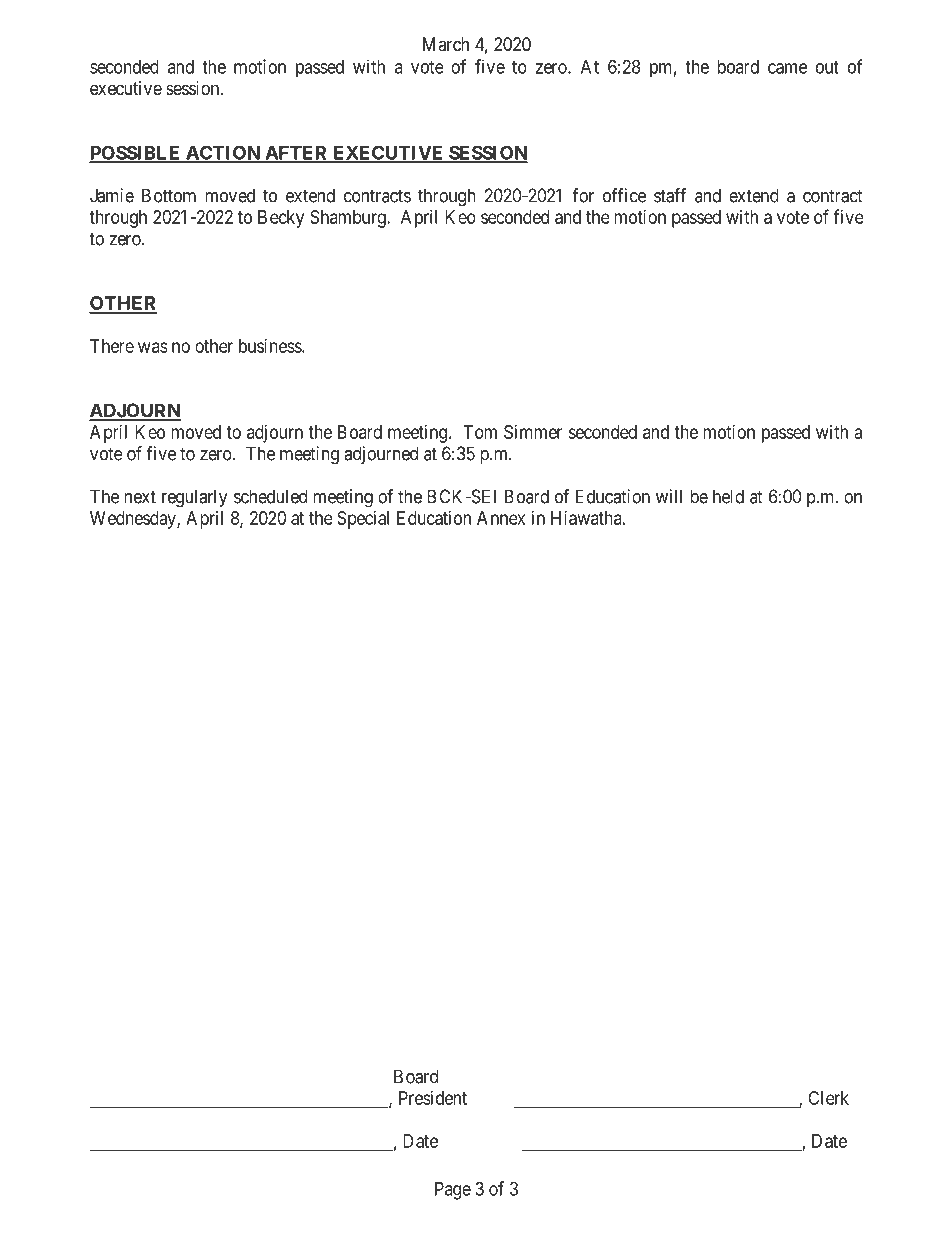 Image resolution: width=952 pixels, height=1233 pixels. Describe the element at coordinates (433, 1098) in the screenshot. I see `President` at that location.
